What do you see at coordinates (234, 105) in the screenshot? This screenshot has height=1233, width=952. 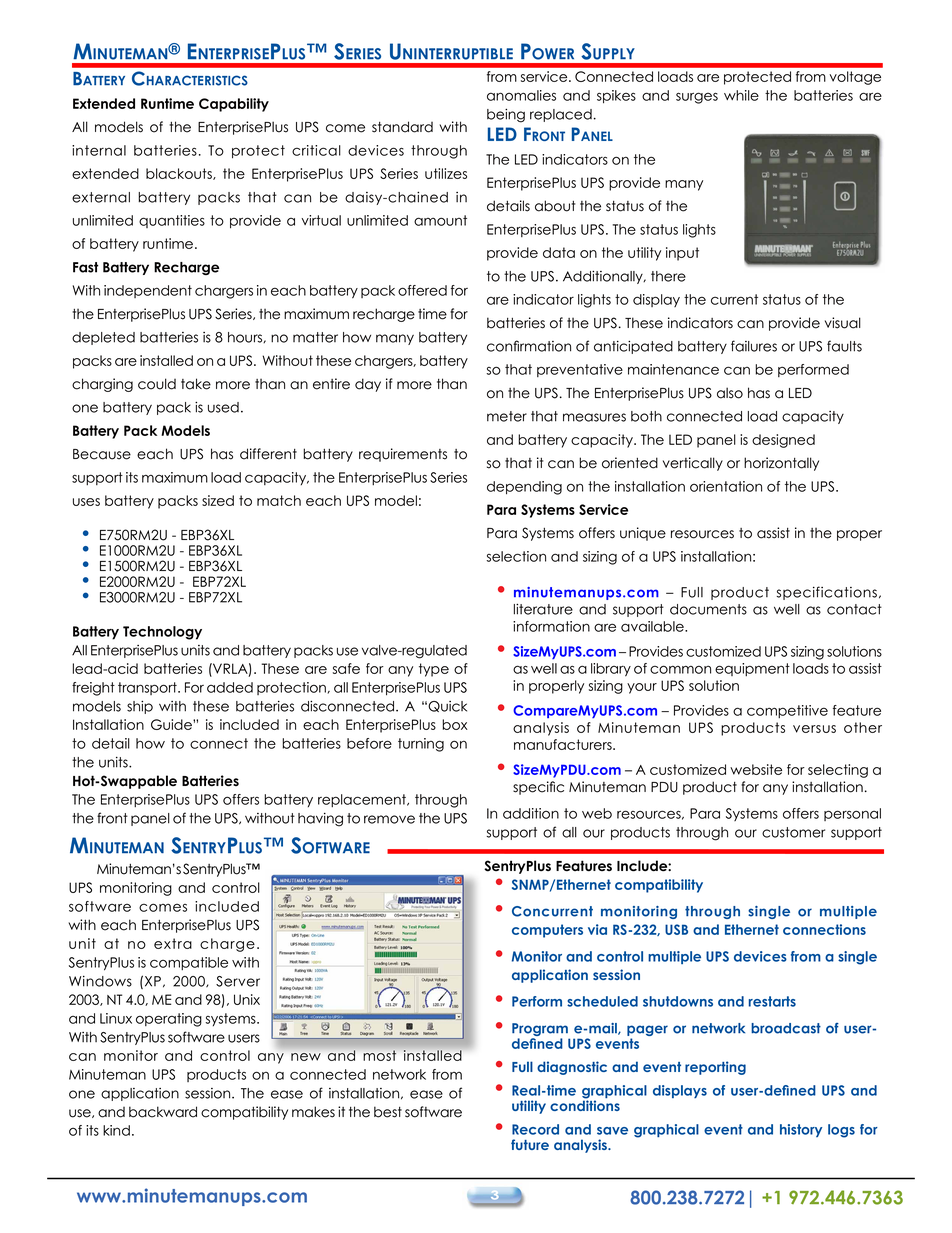 I see `Capability` at bounding box center [234, 105].
